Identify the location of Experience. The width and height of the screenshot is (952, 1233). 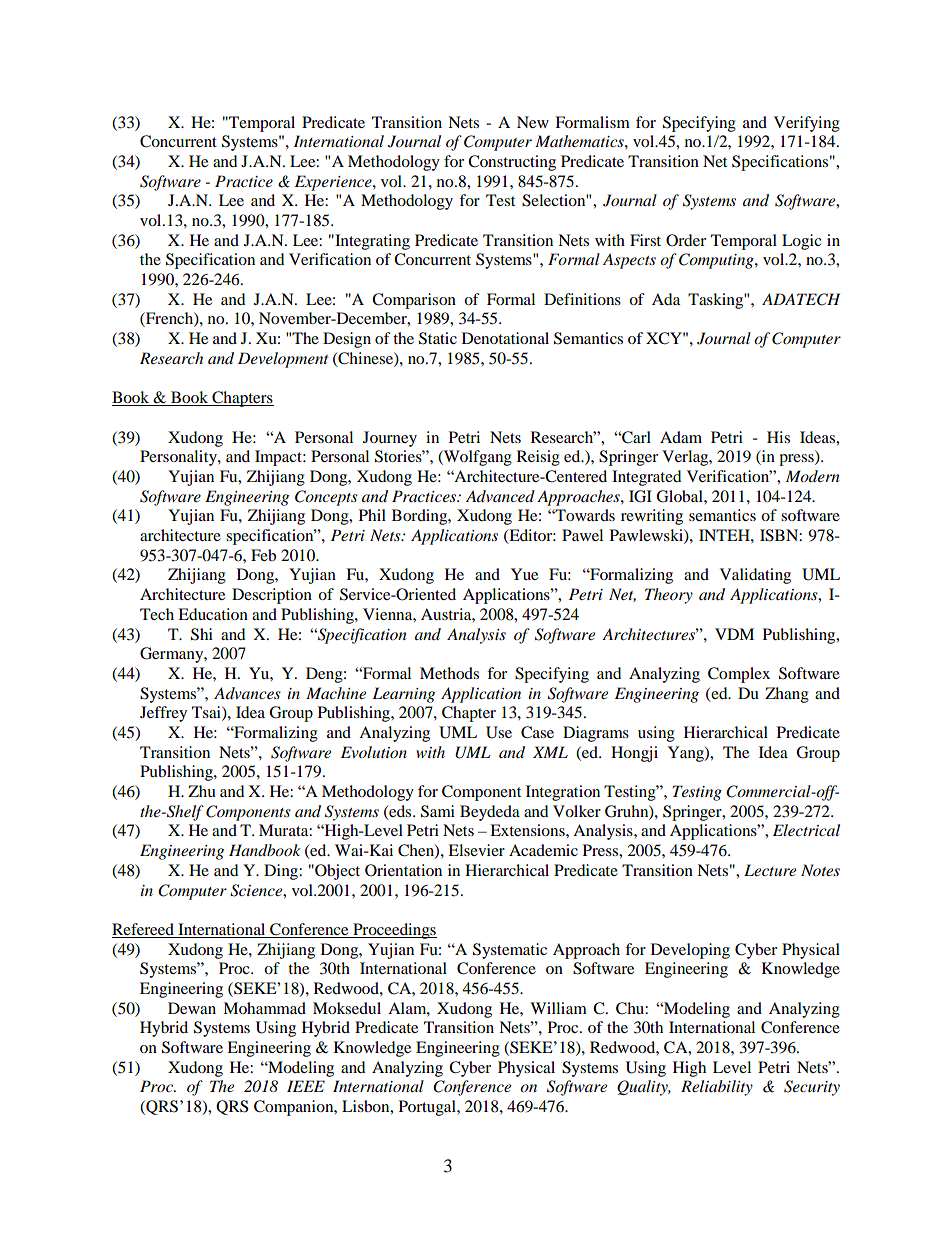
(334, 183).
